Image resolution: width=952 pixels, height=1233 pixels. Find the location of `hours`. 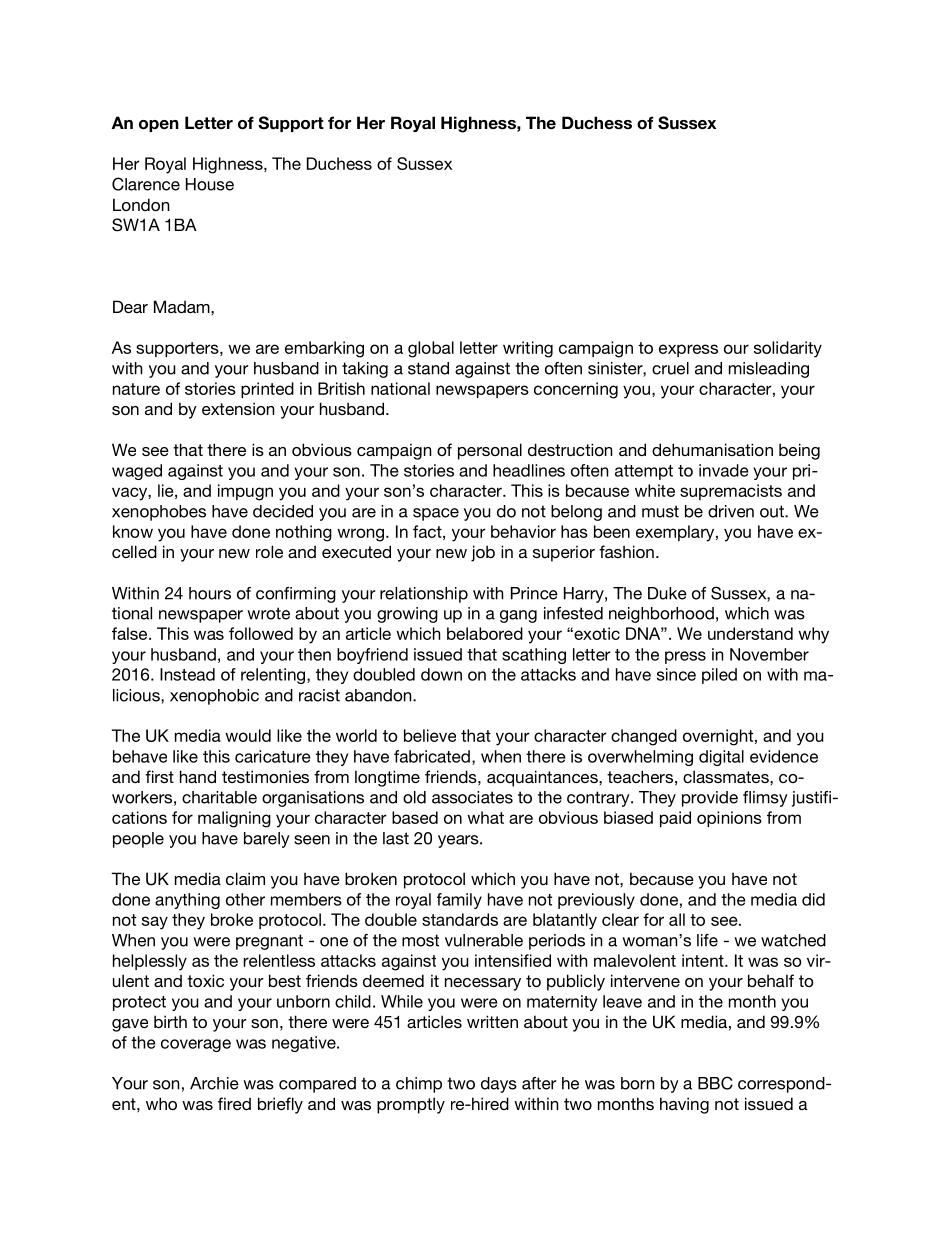

hours is located at coordinates (210, 593).
